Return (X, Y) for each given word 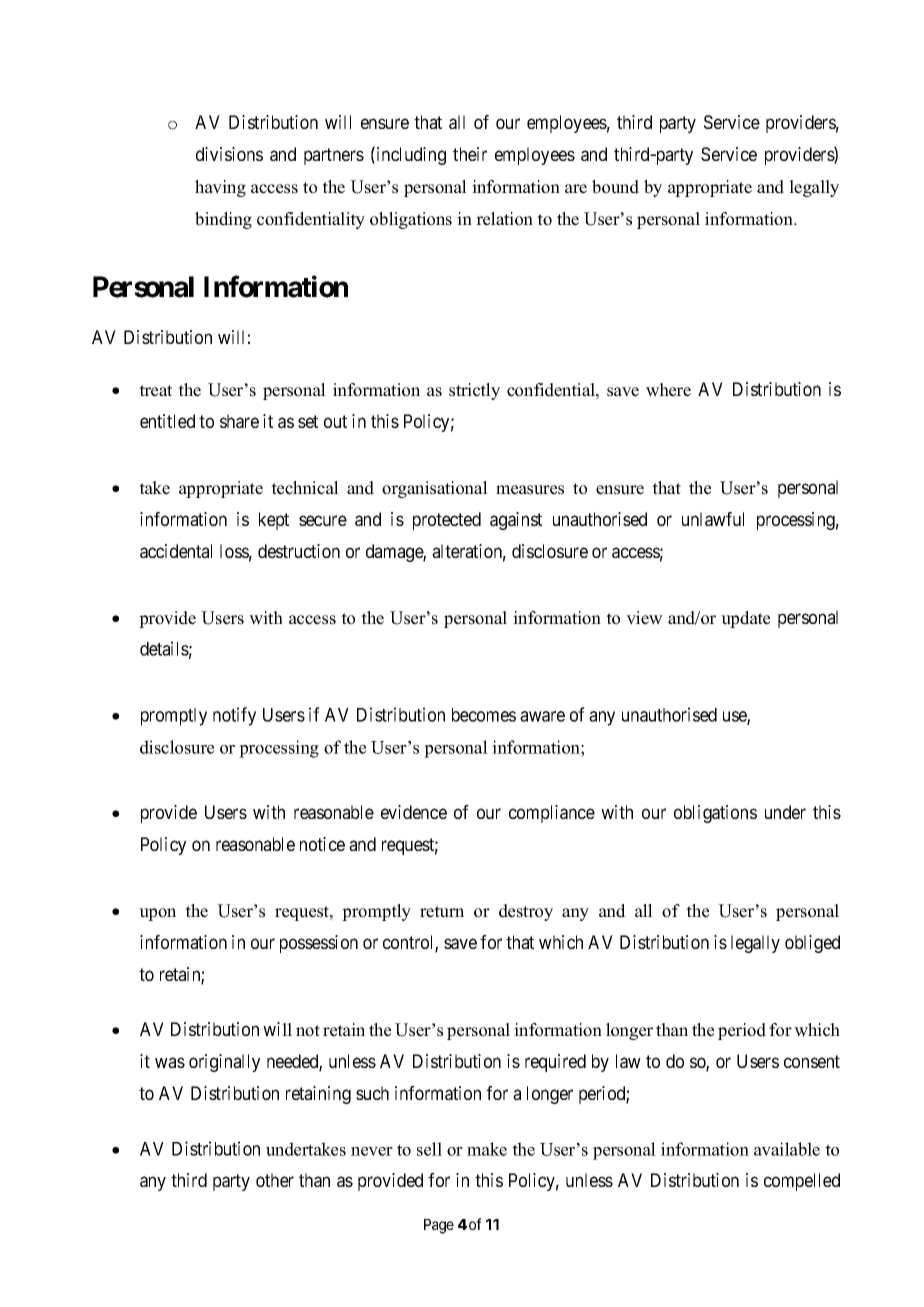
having (220, 188)
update (745, 619)
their (470, 154)
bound (615, 187)
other (275, 1180)
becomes (484, 715)
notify (234, 716)
